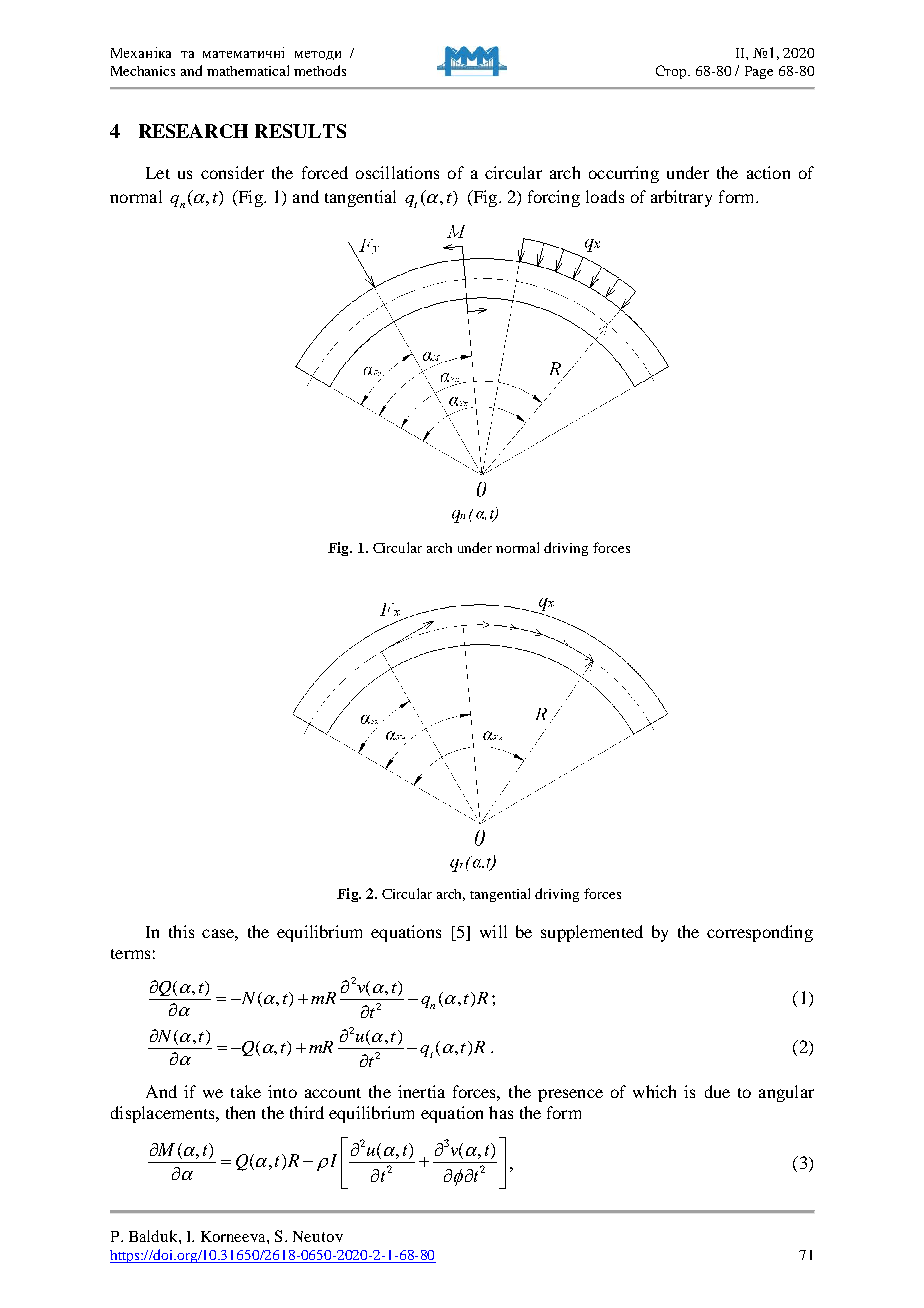 This screenshot has height=1308, width=924. What do you see at coordinates (246, 1091) in the screenshot?
I see `take` at bounding box center [246, 1091].
